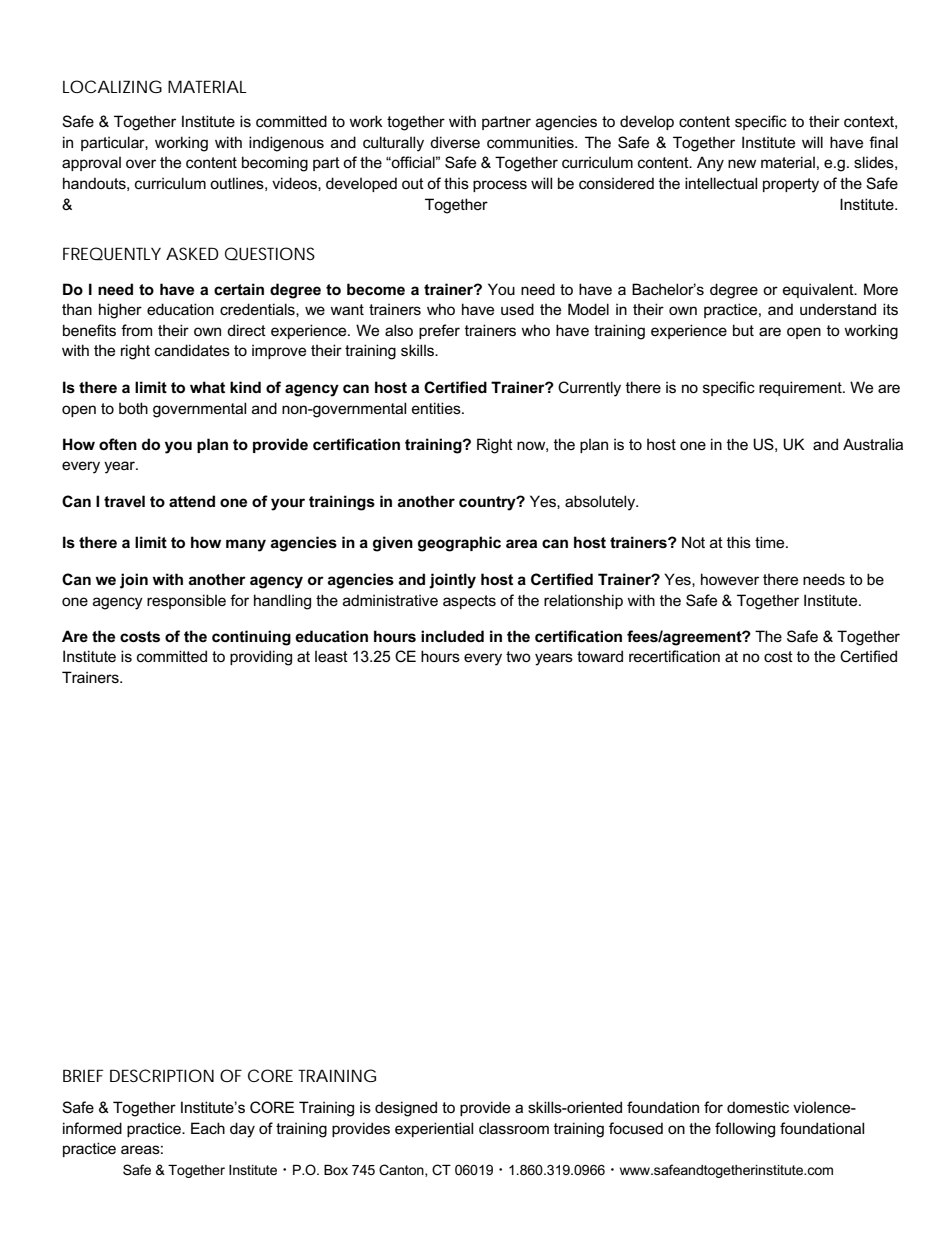  What do you see at coordinates (208, 1128) in the screenshot?
I see `Each` at bounding box center [208, 1128].
